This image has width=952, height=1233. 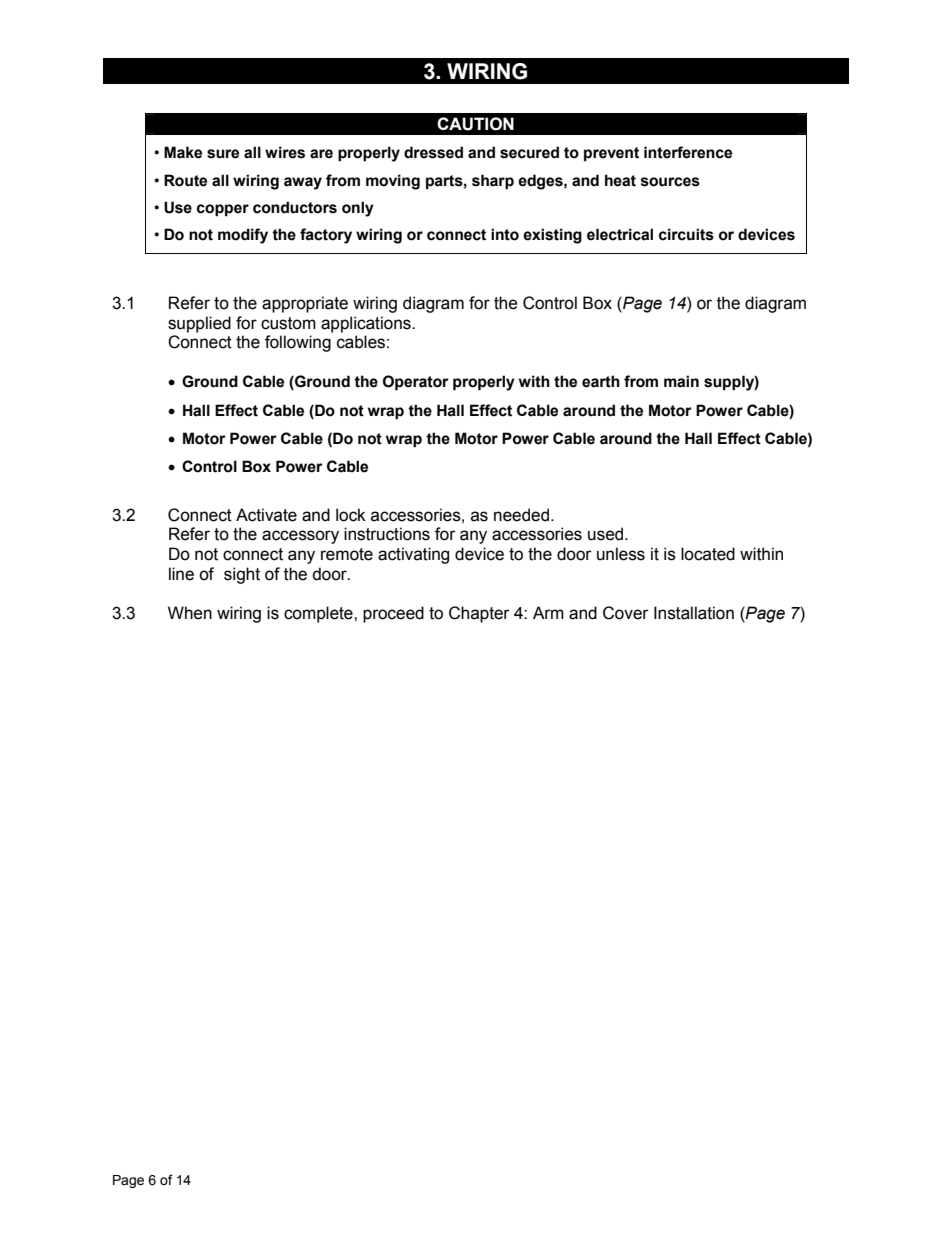 I want to click on main, so click(x=681, y=381).
